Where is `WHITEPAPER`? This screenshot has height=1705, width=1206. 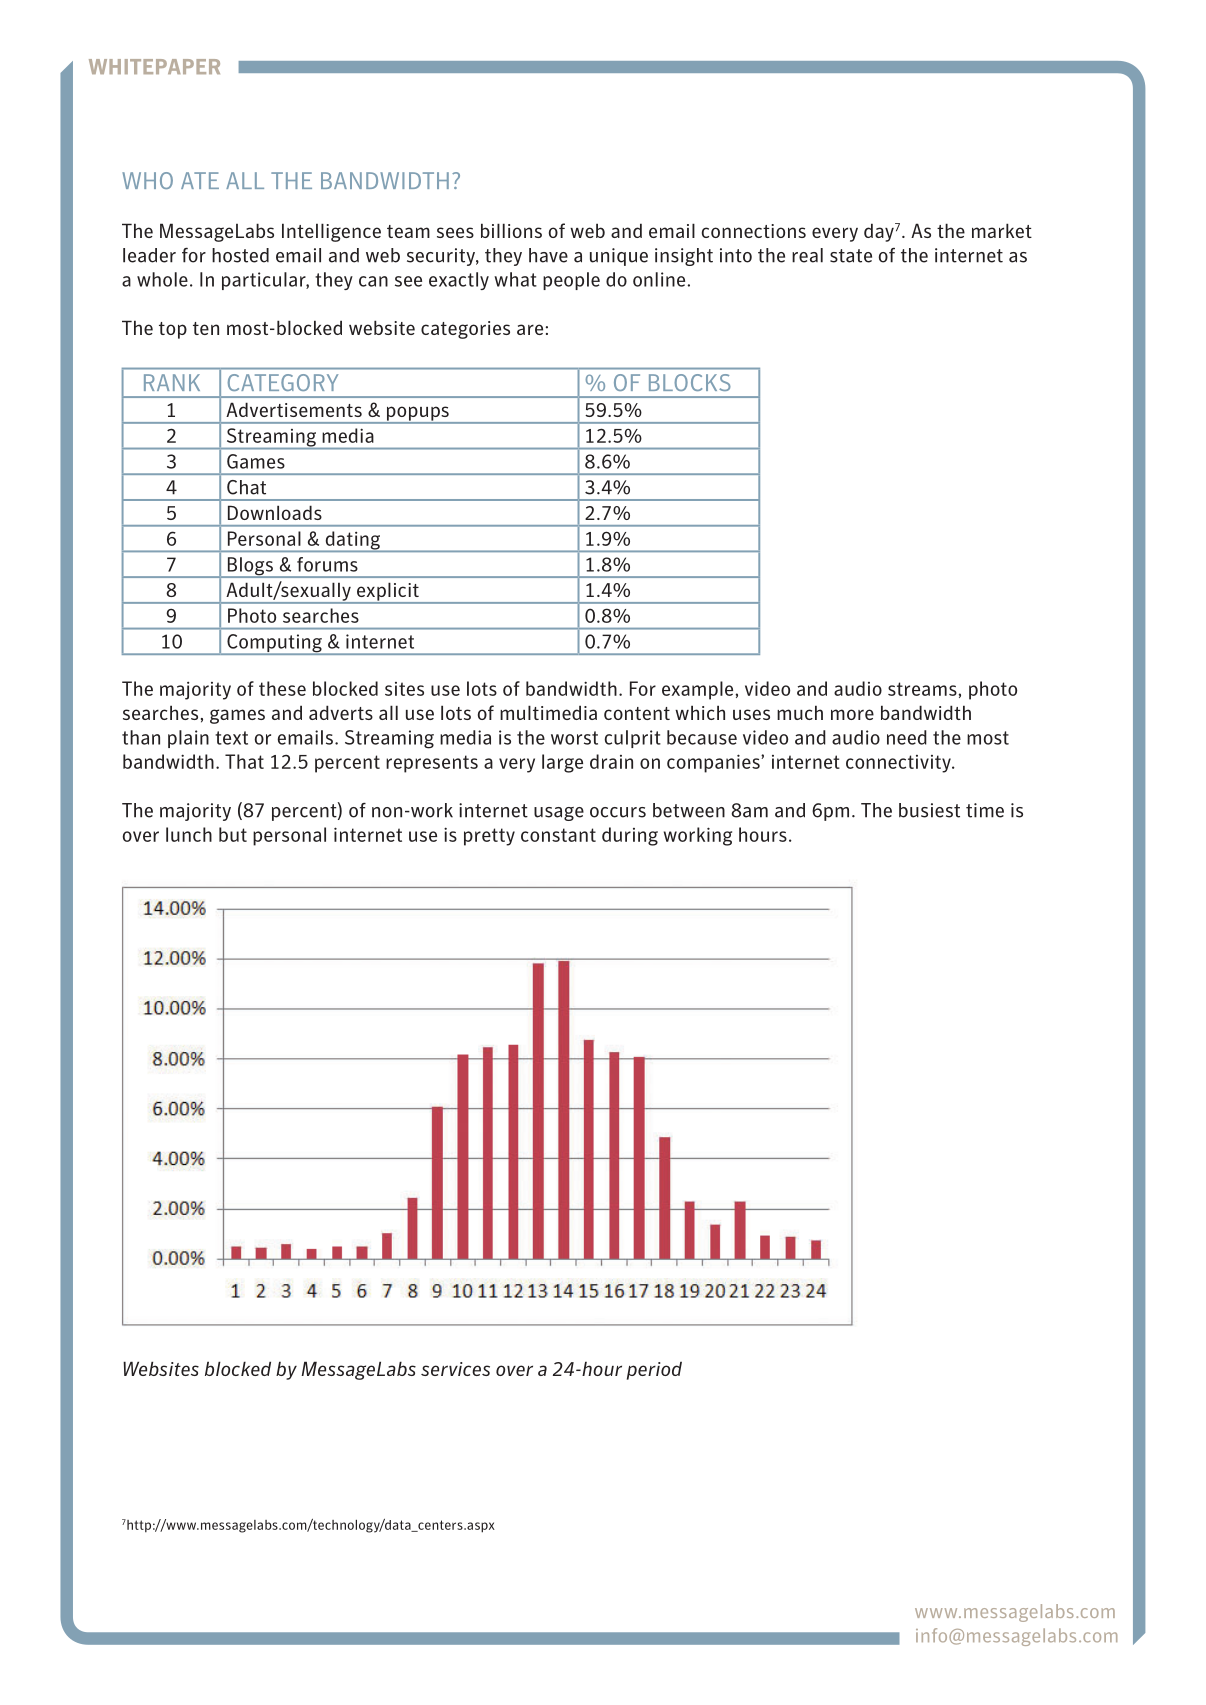 WHITEPAPER is located at coordinates (154, 66).
